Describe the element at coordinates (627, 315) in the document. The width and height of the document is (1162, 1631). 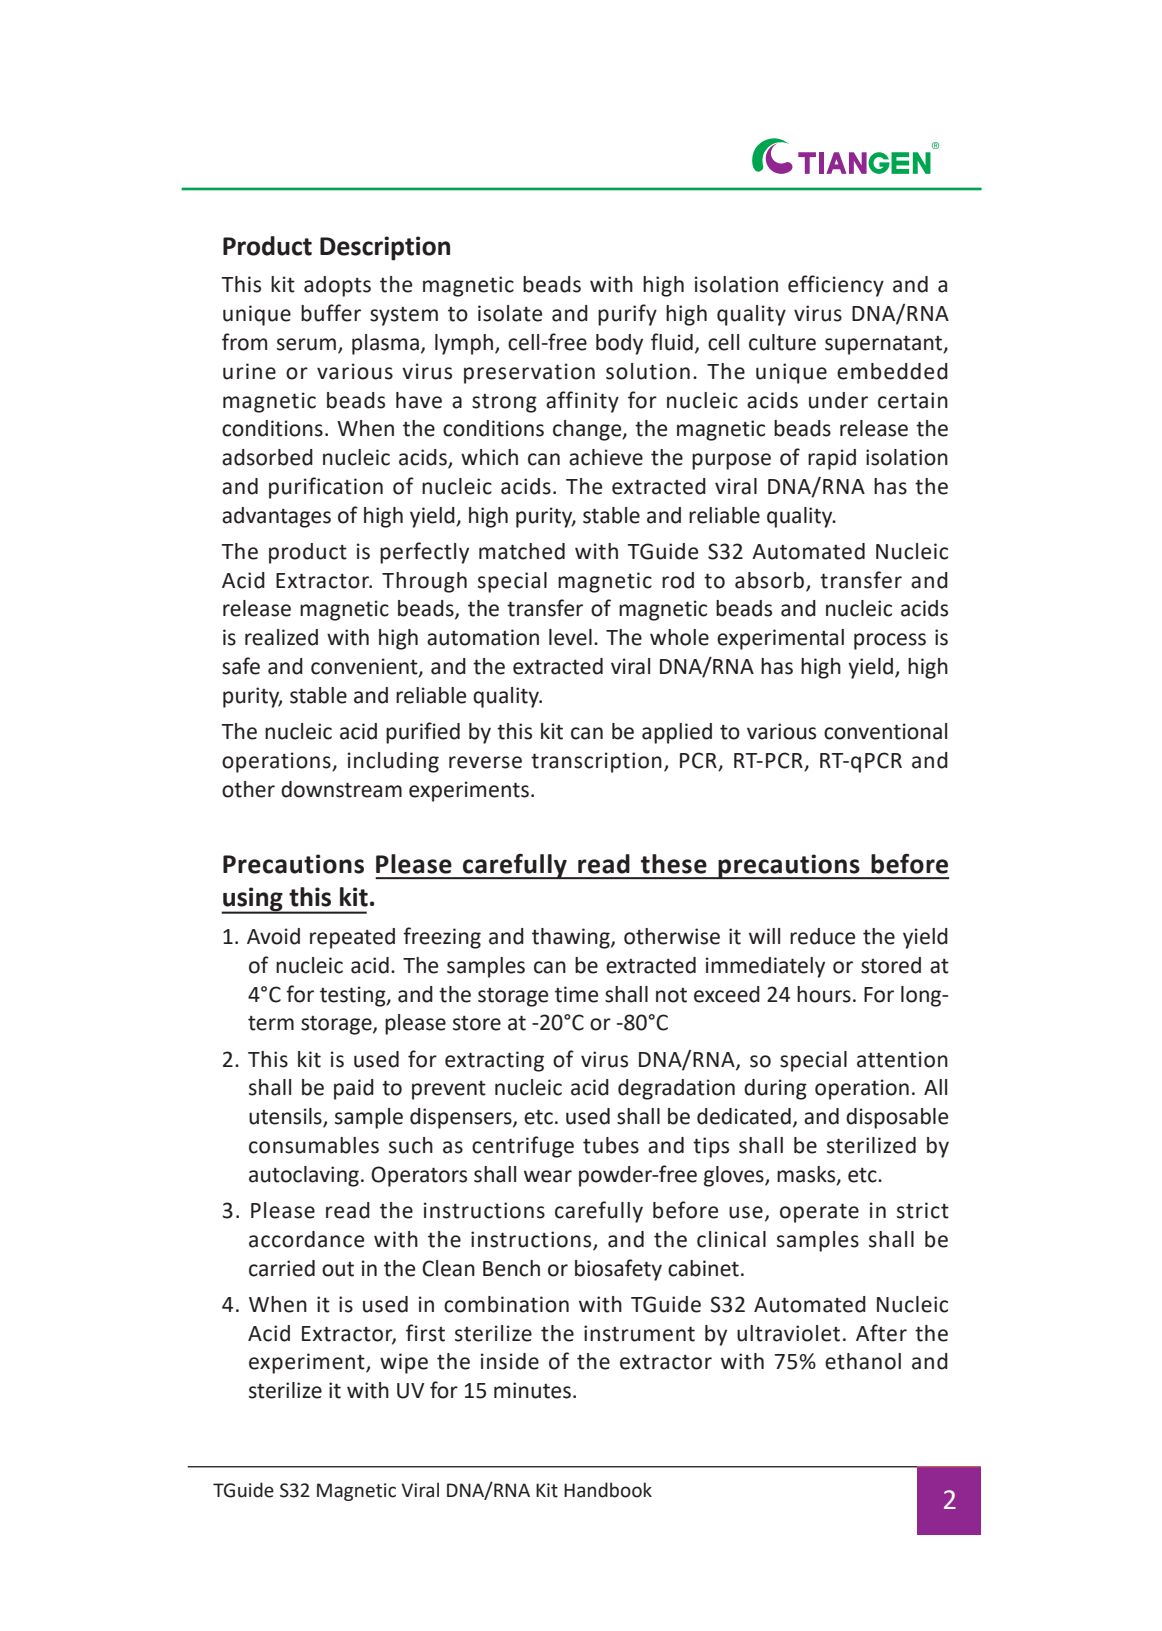
I see `purify` at that location.
